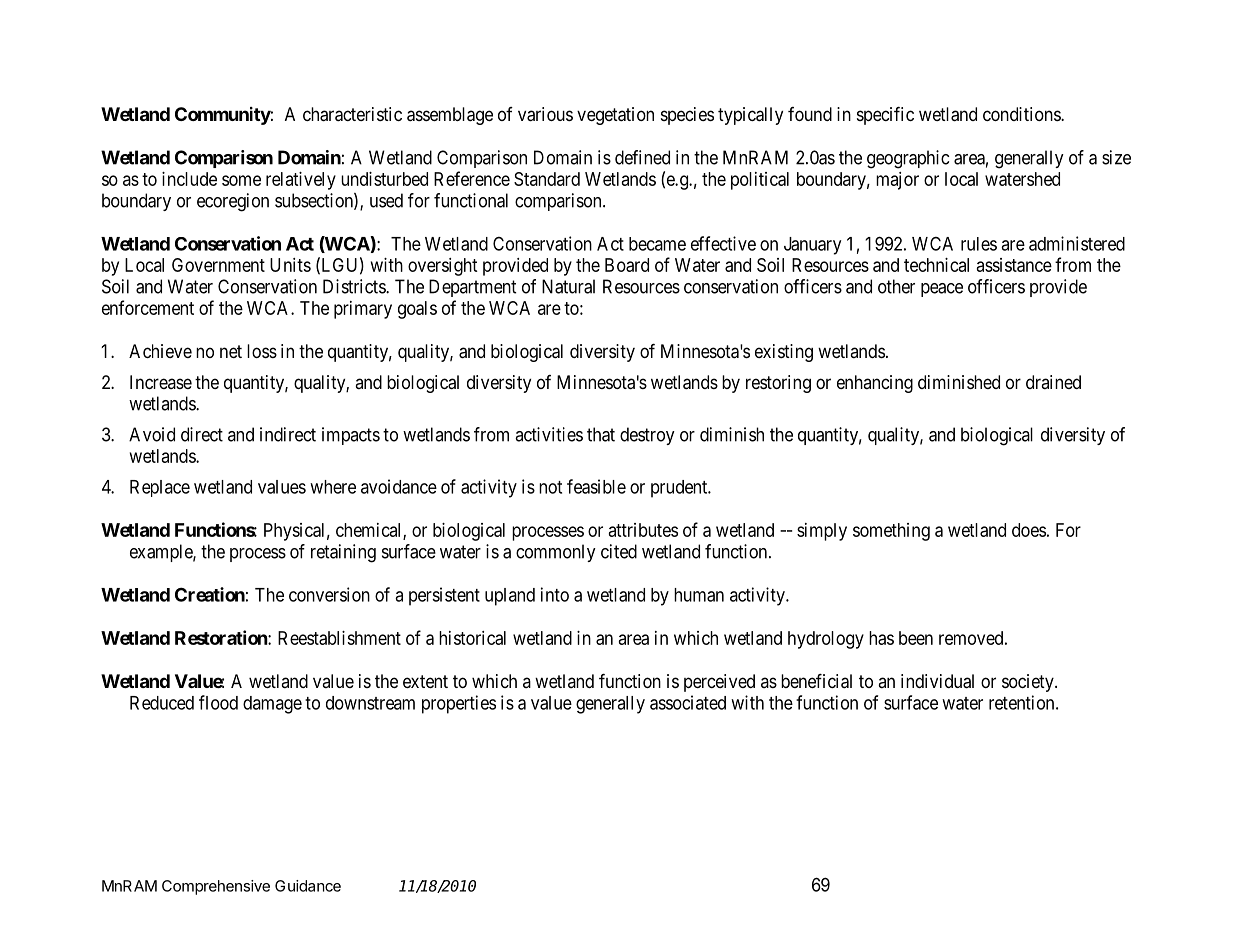 The height and width of the page is (952, 1233). I want to click on peace, so click(942, 290).
